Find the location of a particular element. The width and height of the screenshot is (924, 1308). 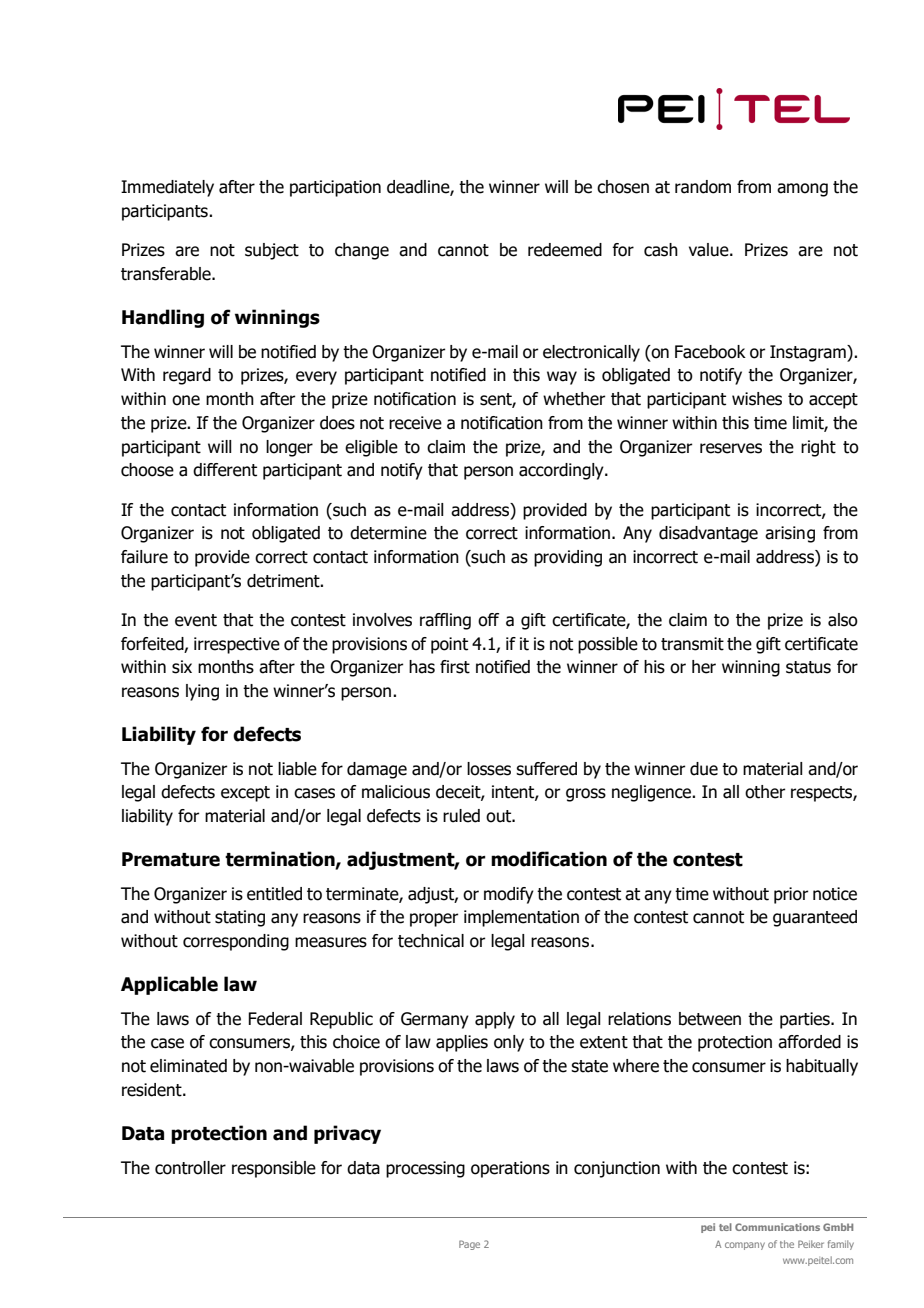

different is located at coordinates (225, 470).
